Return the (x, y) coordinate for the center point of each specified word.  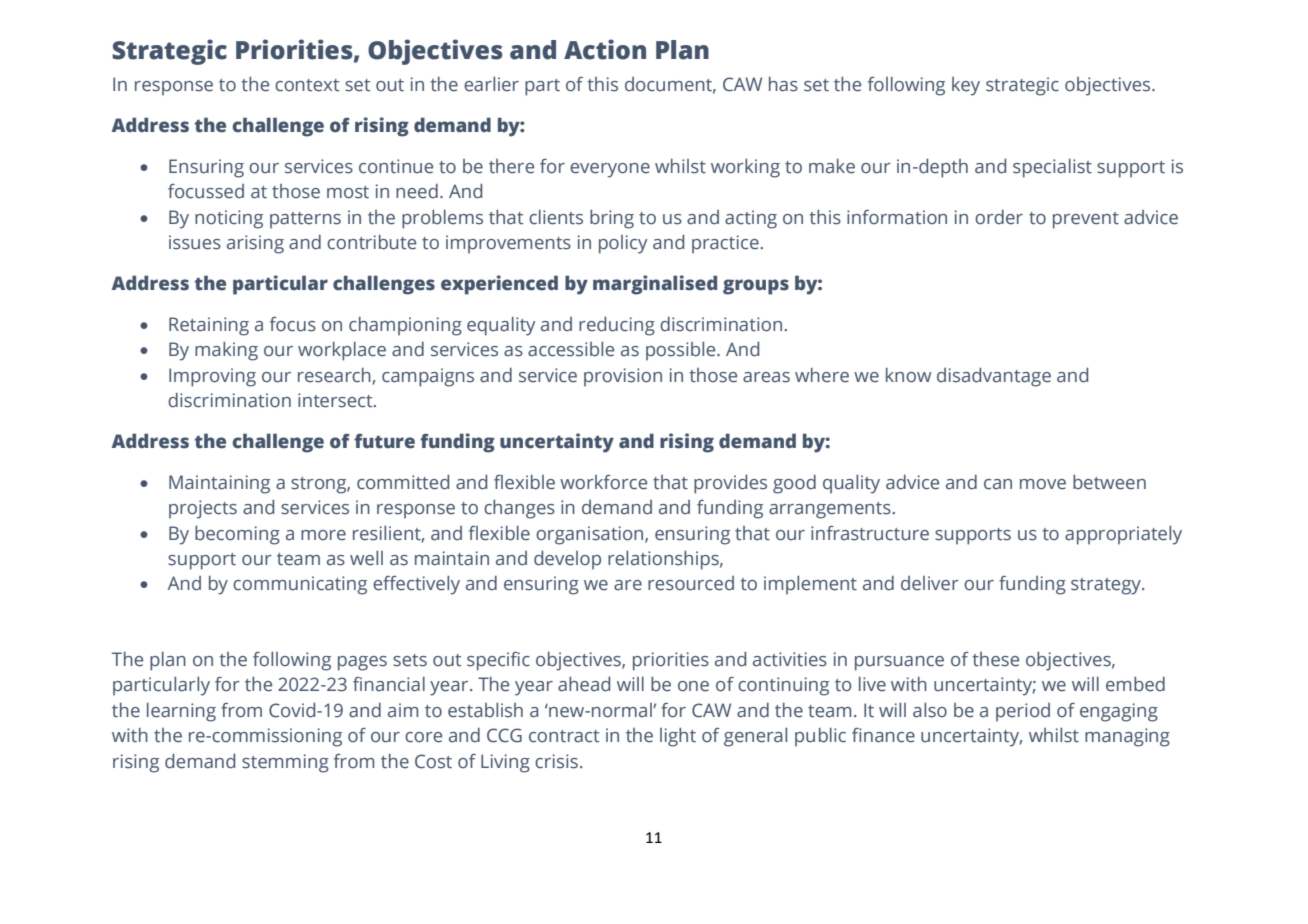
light (678, 737)
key (966, 86)
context (307, 85)
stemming (285, 763)
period (1023, 712)
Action (605, 49)
